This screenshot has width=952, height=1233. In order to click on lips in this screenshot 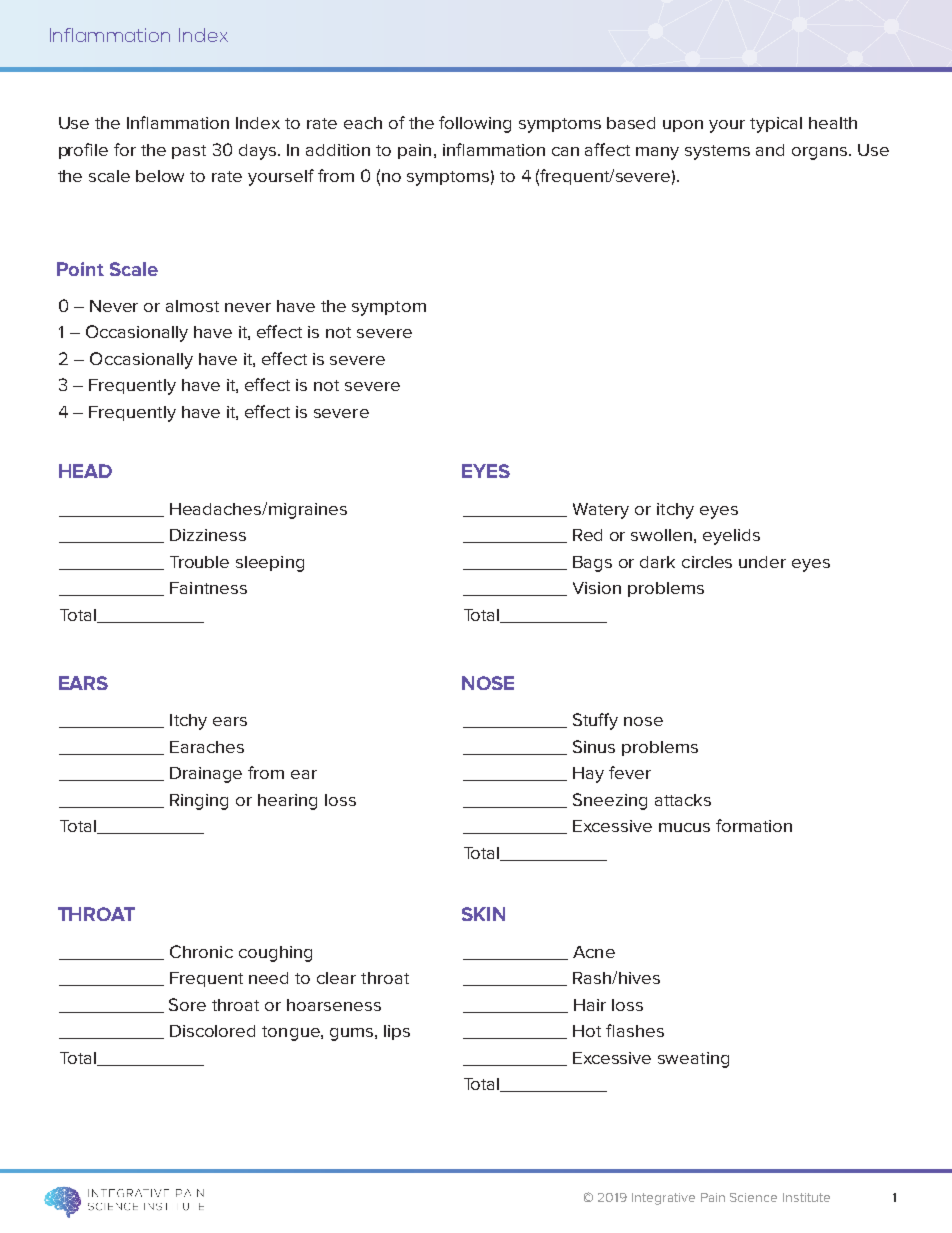, I will do `click(397, 1032)`.
